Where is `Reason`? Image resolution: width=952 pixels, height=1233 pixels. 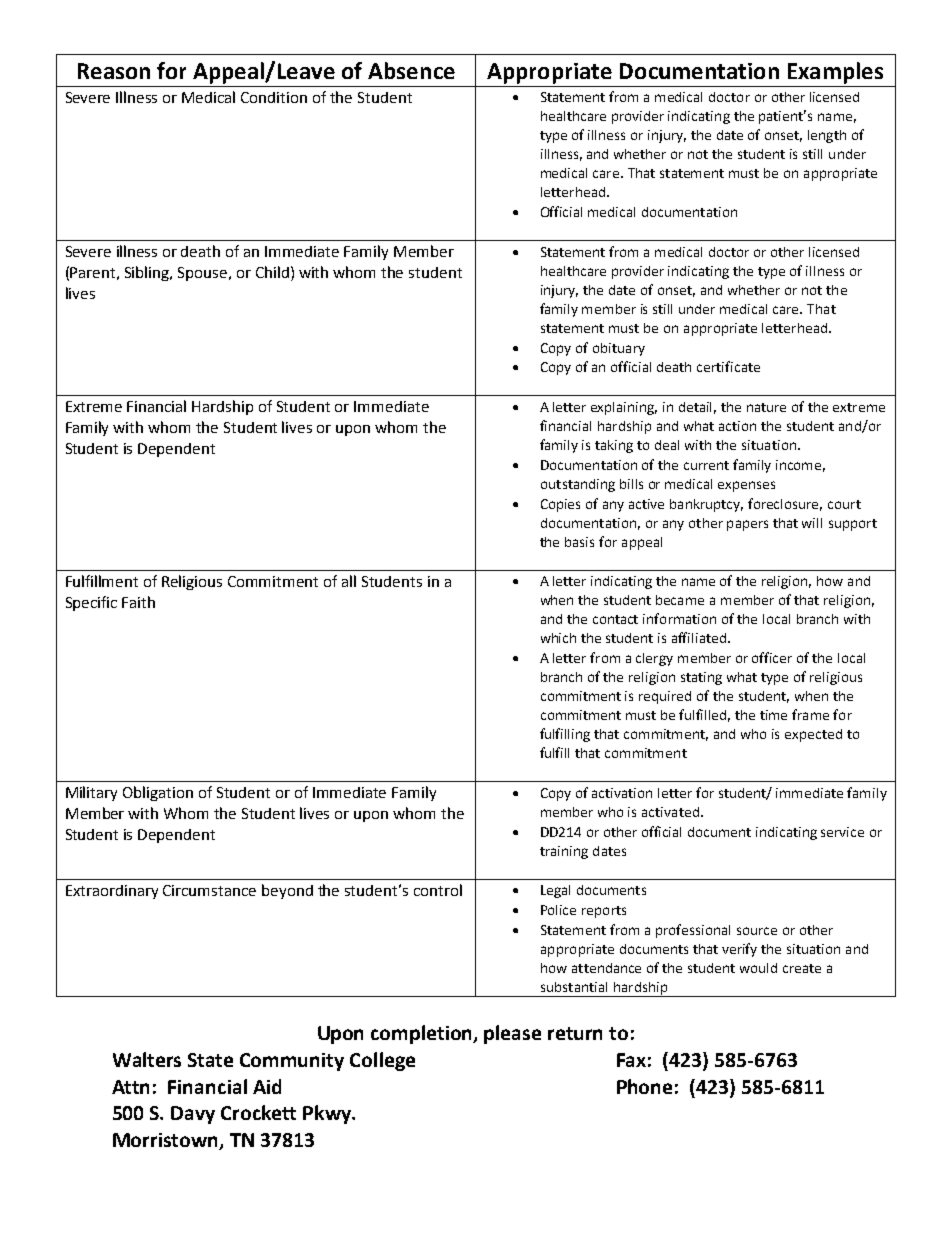
Reason is located at coordinates (114, 71).
